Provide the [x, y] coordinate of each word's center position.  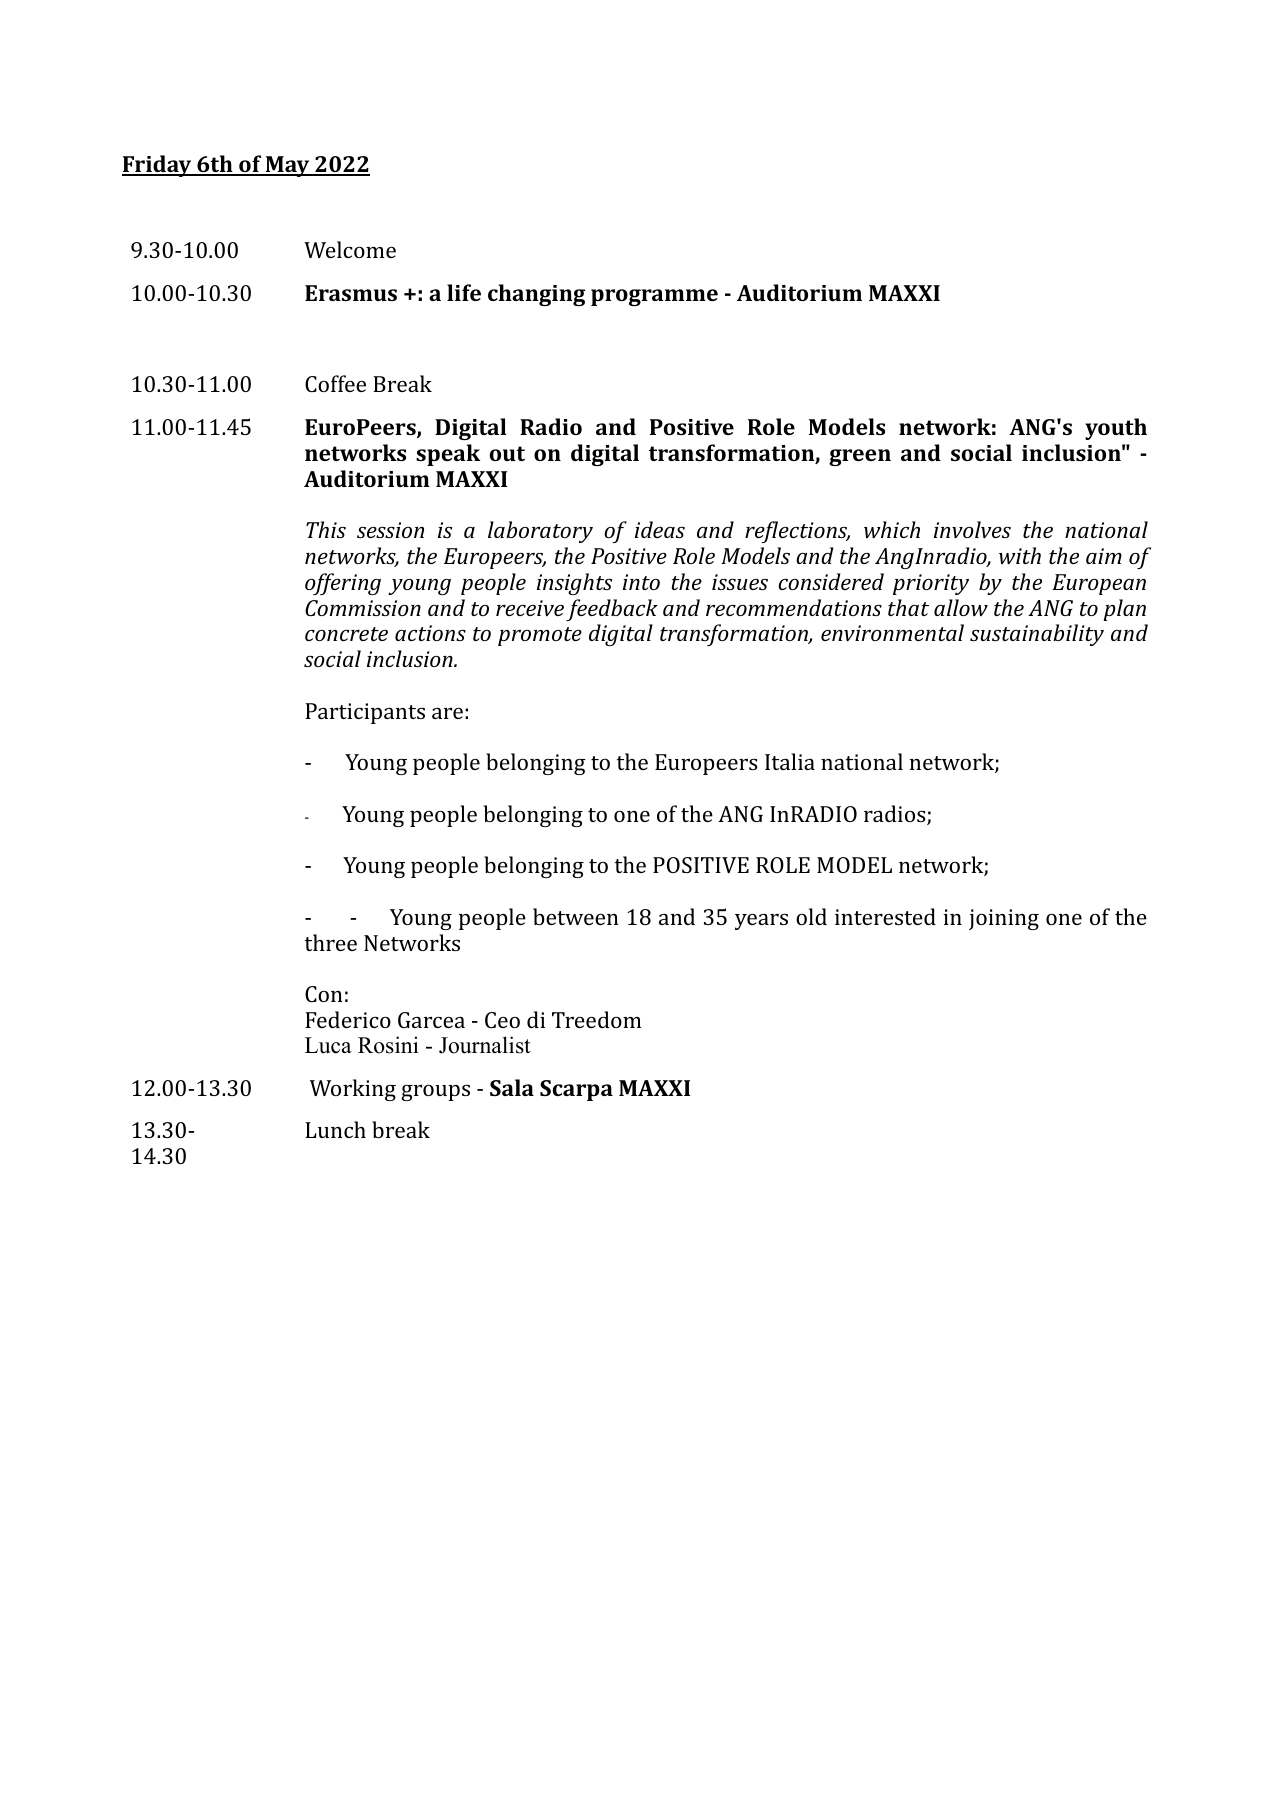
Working [353, 1090]
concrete [346, 634]
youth [1116, 429]
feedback [612, 610]
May [287, 166]
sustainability [1037, 635]
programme [654, 297]
